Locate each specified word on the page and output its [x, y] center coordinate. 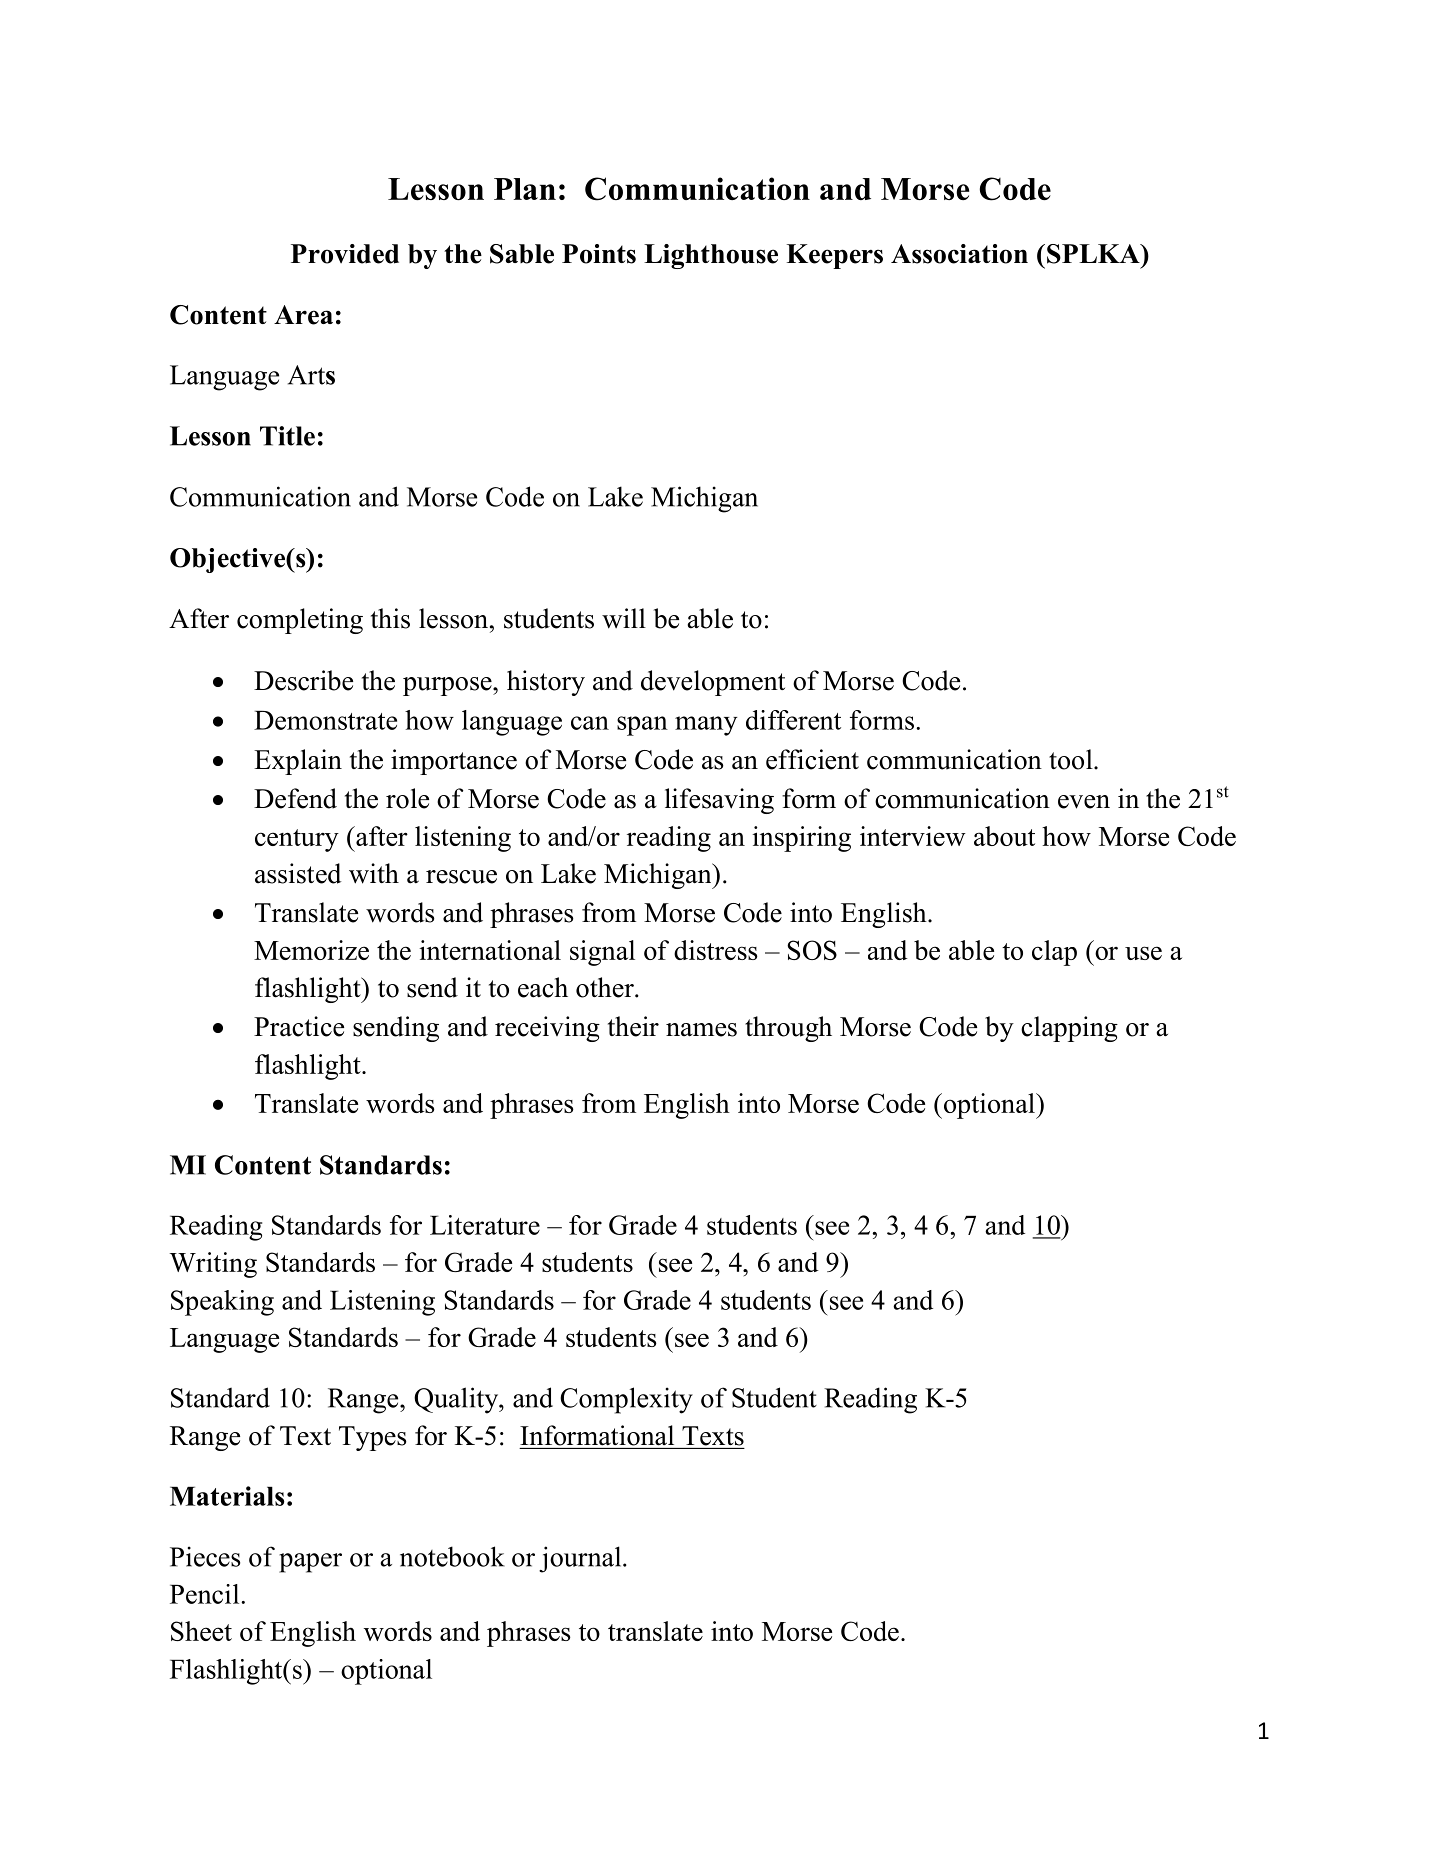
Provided [345, 254]
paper [310, 1563]
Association [959, 254]
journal [581, 1559]
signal [602, 953]
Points [599, 254]
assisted [298, 873]
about [1004, 836]
